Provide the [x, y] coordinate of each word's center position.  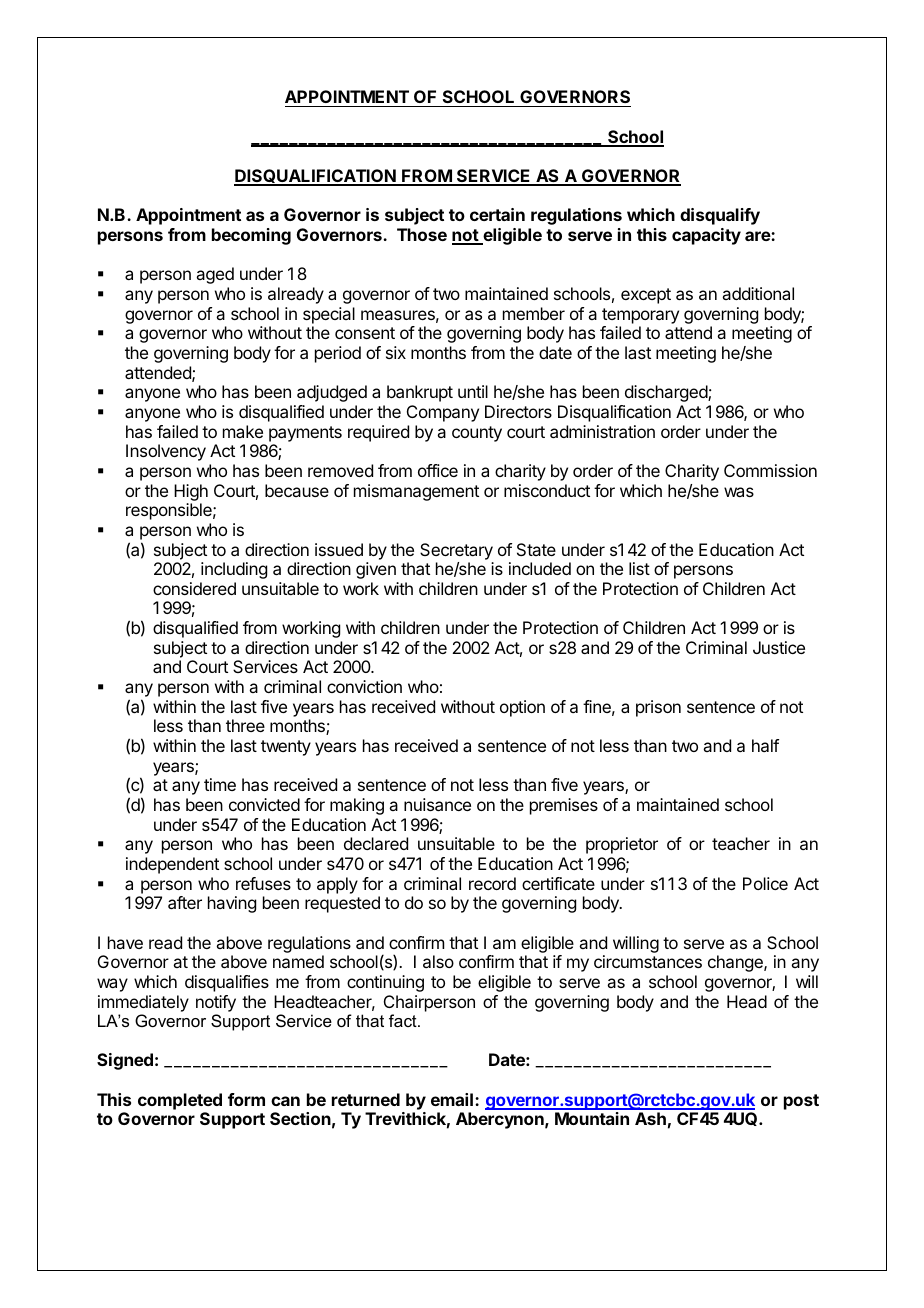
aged [215, 275]
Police [765, 883]
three [245, 725]
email [452, 1099]
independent [172, 865]
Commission [770, 470]
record [492, 883]
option [522, 708]
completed [180, 1101]
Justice [779, 647]
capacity [706, 236]
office [438, 470]
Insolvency [166, 452]
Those [422, 234]
